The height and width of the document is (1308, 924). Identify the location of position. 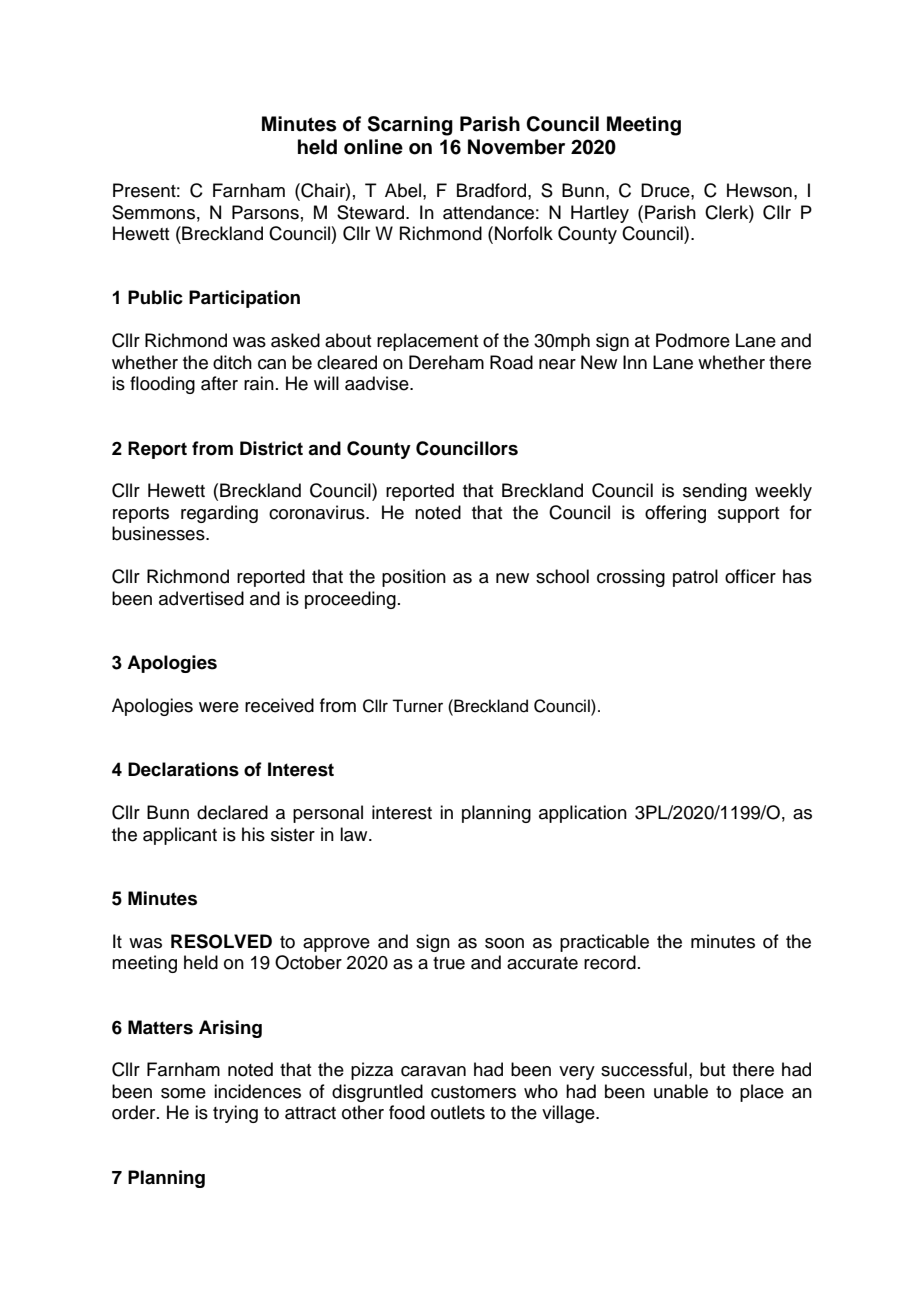
(414, 578).
